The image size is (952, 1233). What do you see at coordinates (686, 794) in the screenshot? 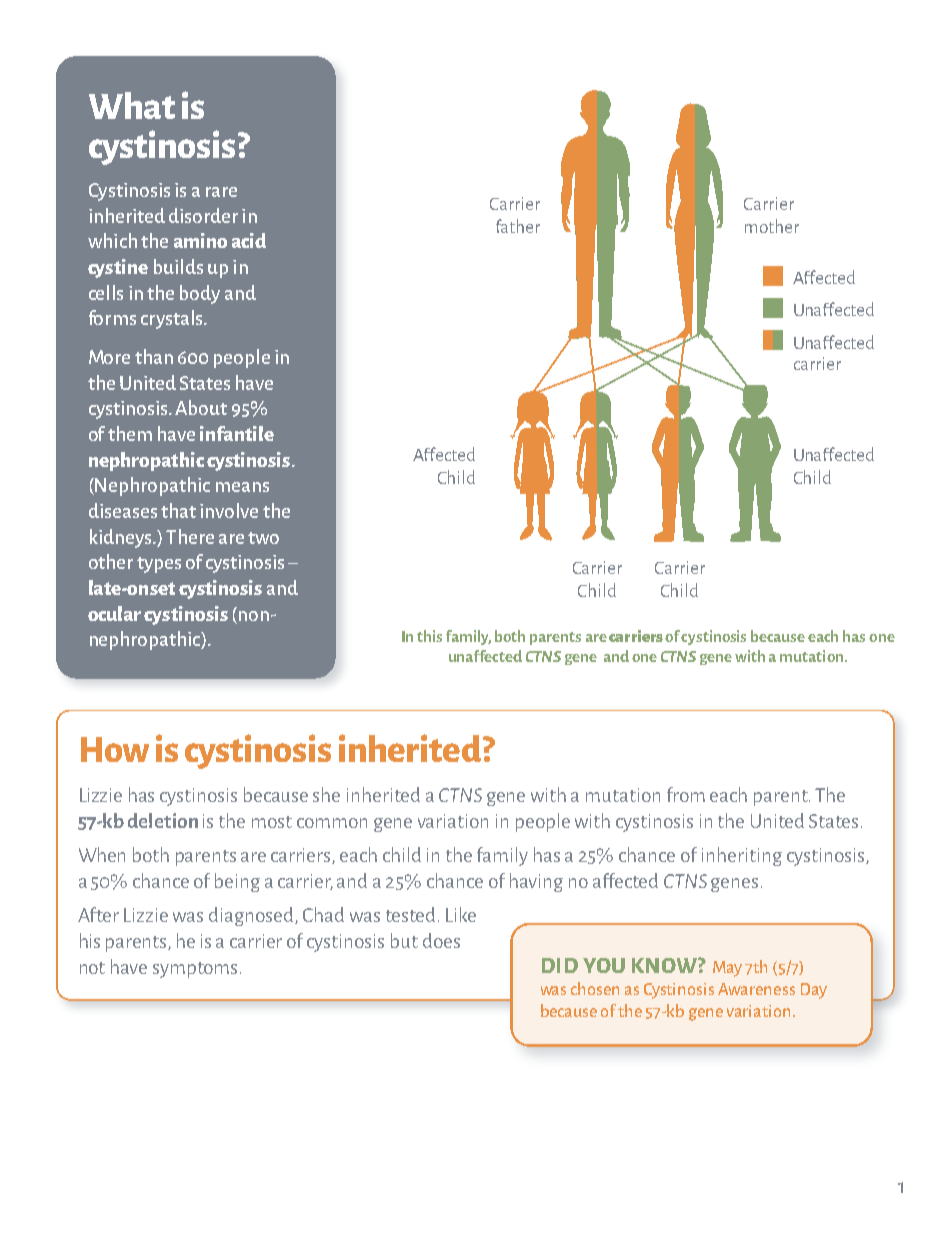
I see `from` at bounding box center [686, 794].
